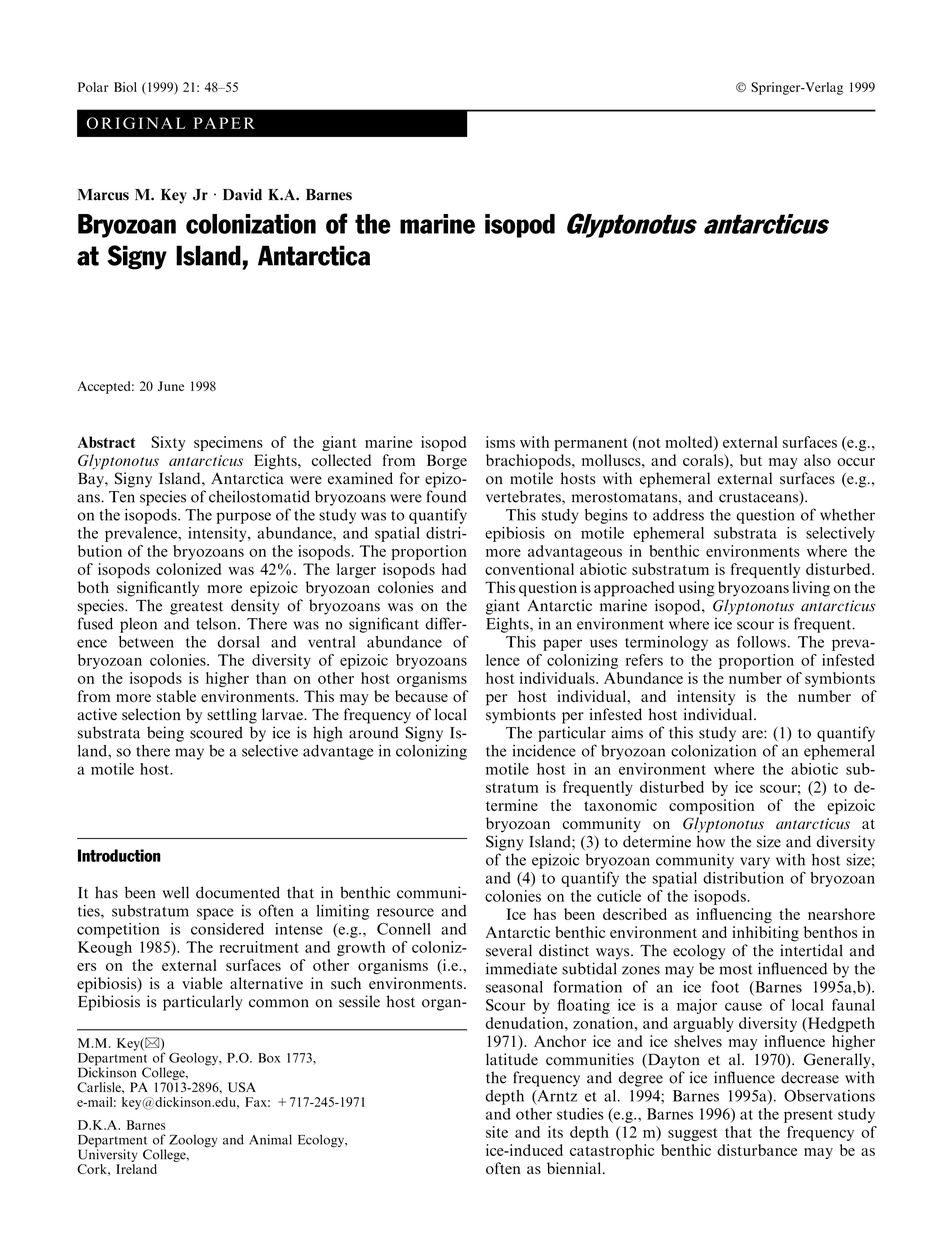 Image resolution: width=952 pixels, height=1257 pixels. What do you see at coordinates (193, 1141) in the image?
I see `Zoology` at bounding box center [193, 1141].
